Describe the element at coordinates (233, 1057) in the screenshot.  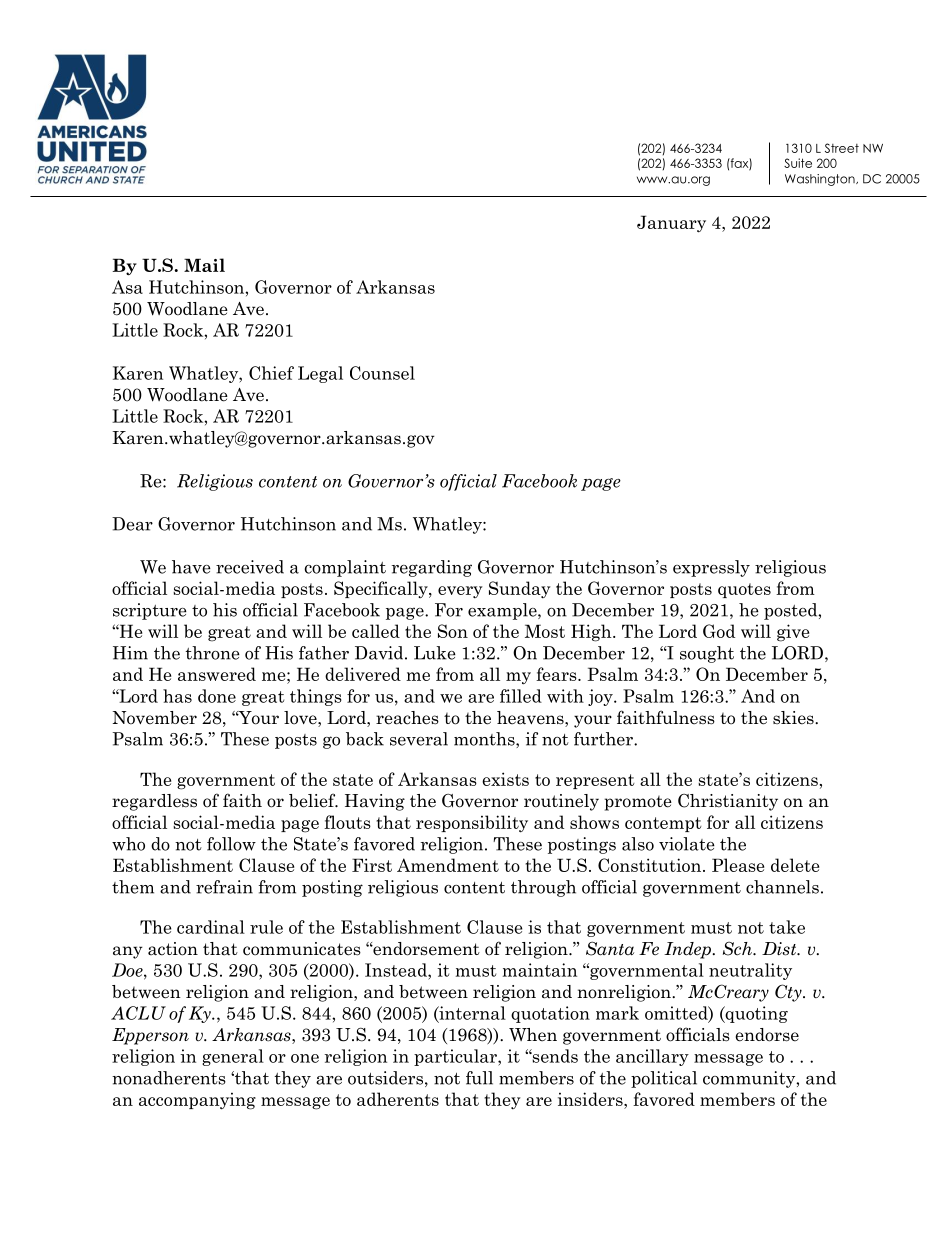
I see `general` at that location.
